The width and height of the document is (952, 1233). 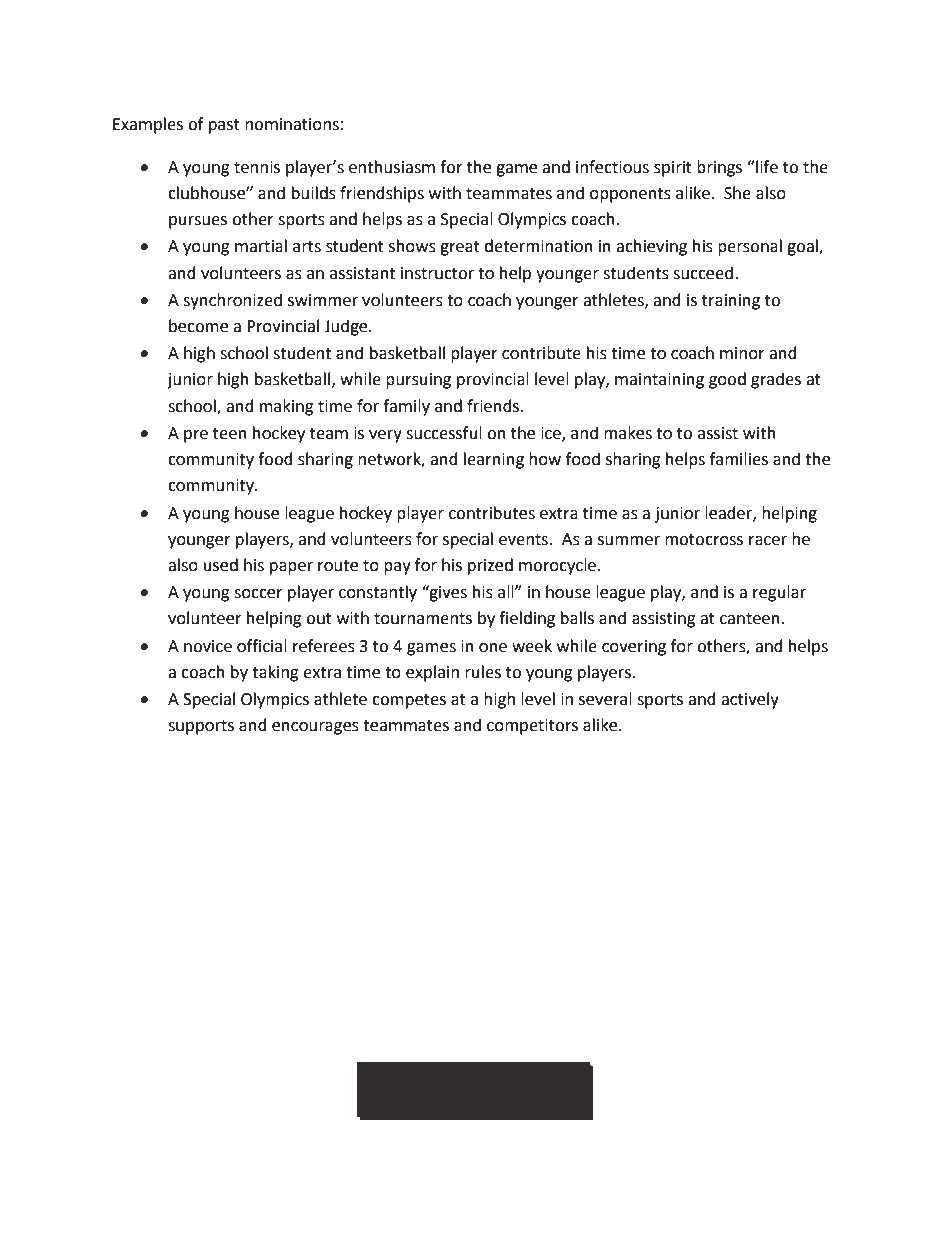 I want to click on regular, so click(x=779, y=593).
